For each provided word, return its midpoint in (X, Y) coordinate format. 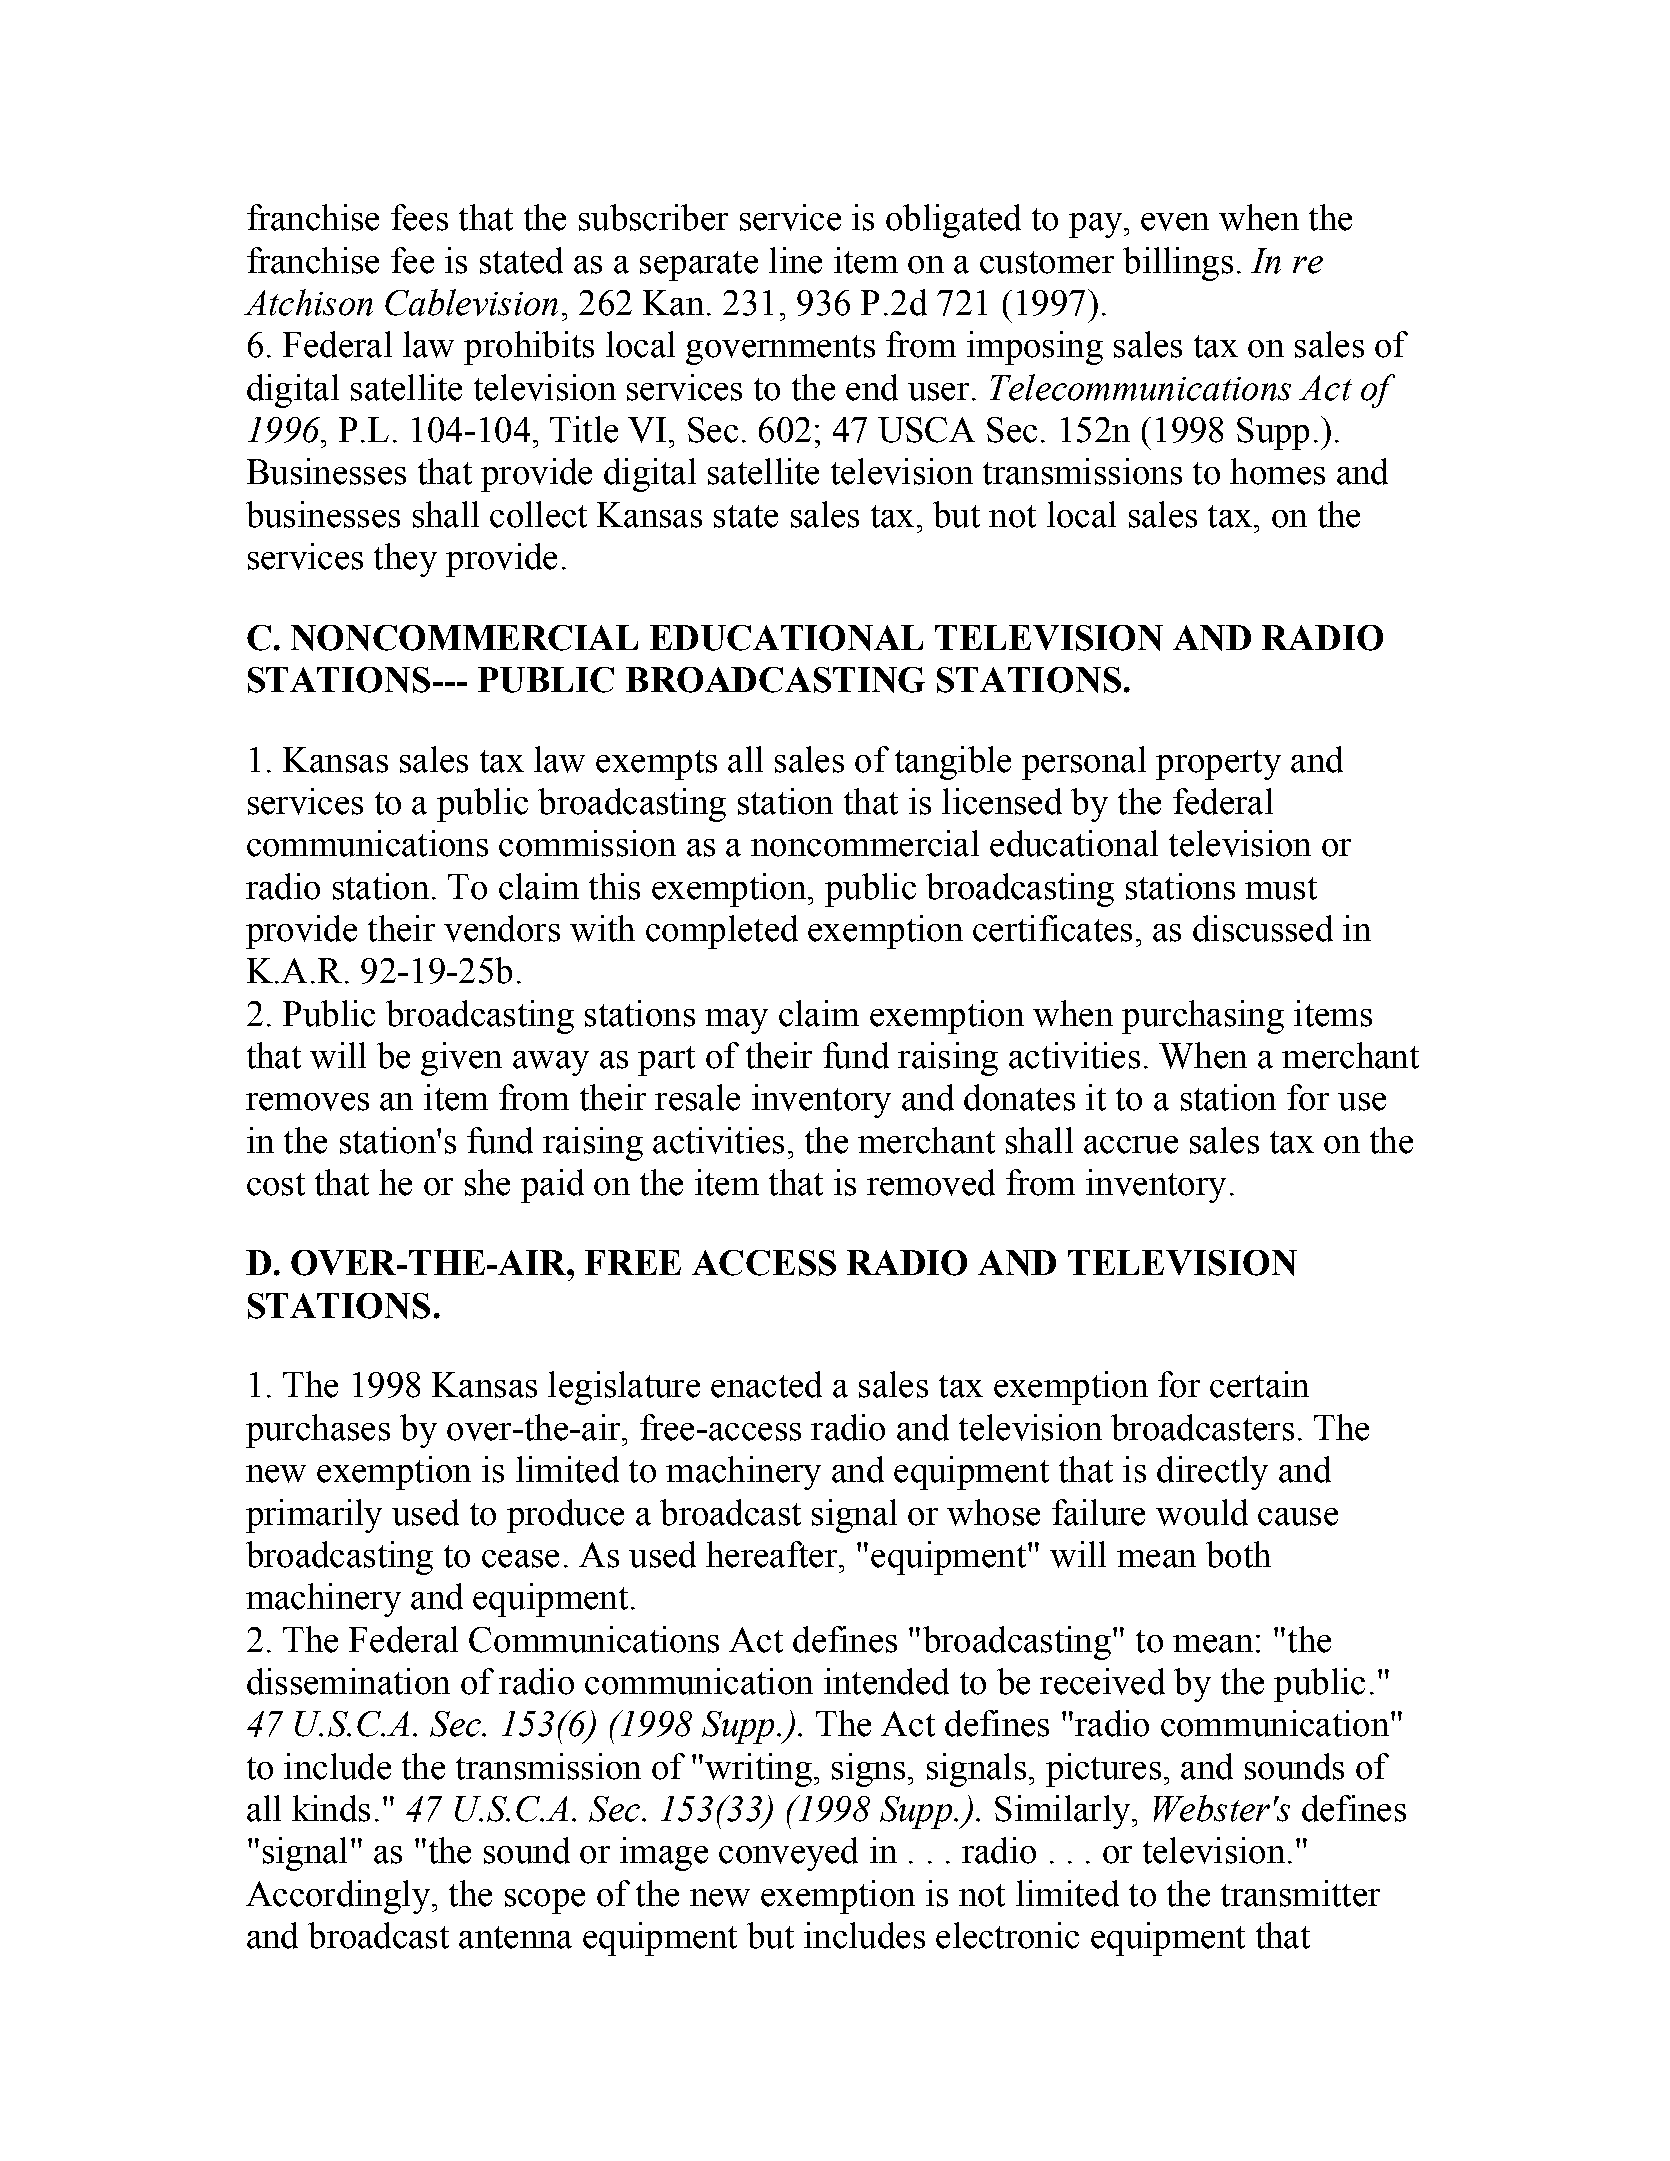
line (795, 260)
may (736, 1021)
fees (419, 217)
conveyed (788, 1854)
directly (1212, 1473)
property (1218, 765)
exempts (656, 765)
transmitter (1300, 1893)
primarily (314, 1516)
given (461, 1059)
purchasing (1203, 1017)
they (405, 560)
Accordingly (338, 1897)
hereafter (773, 1554)
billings (1178, 264)
